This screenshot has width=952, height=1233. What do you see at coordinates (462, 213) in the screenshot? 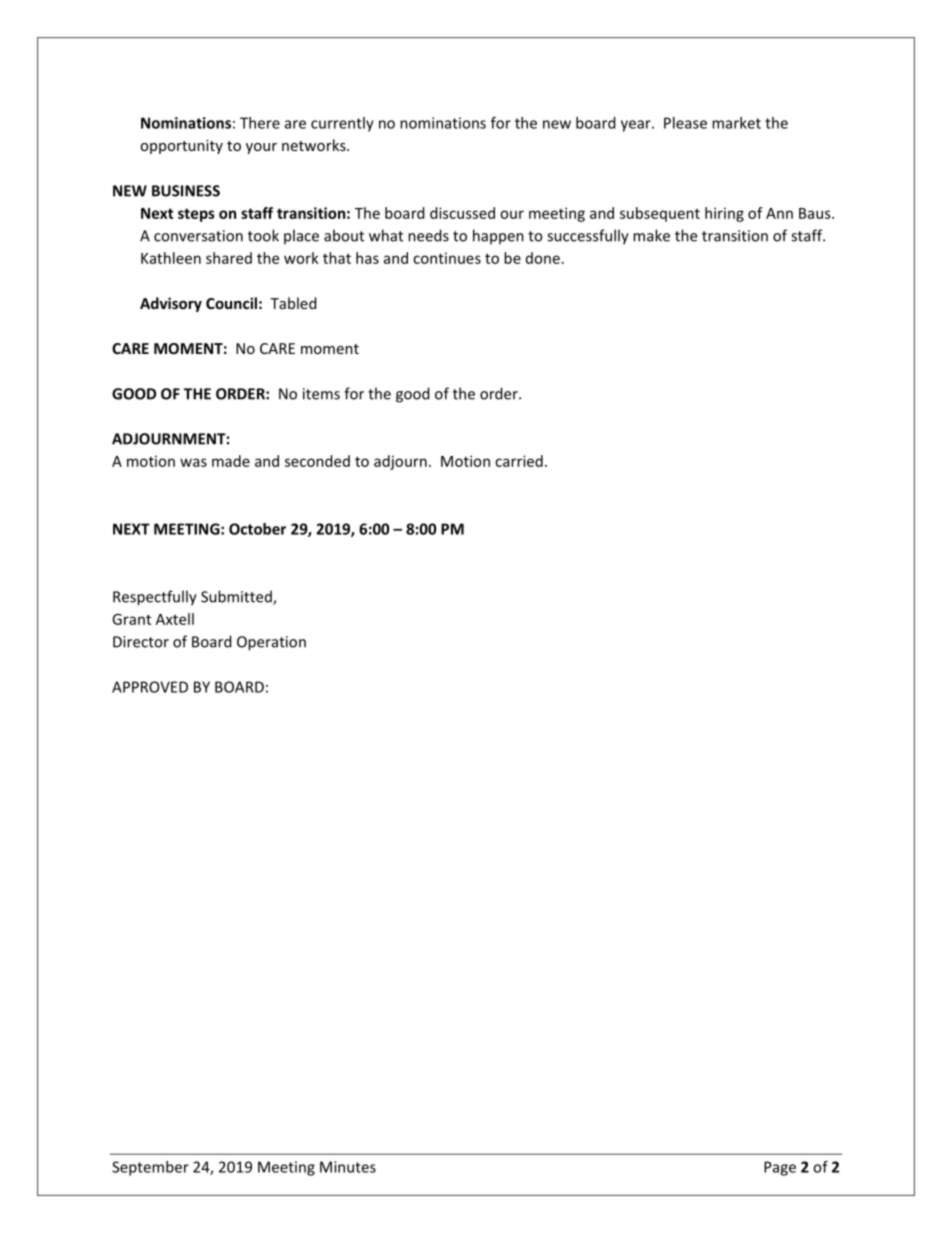
I see `discussed` at bounding box center [462, 213].
